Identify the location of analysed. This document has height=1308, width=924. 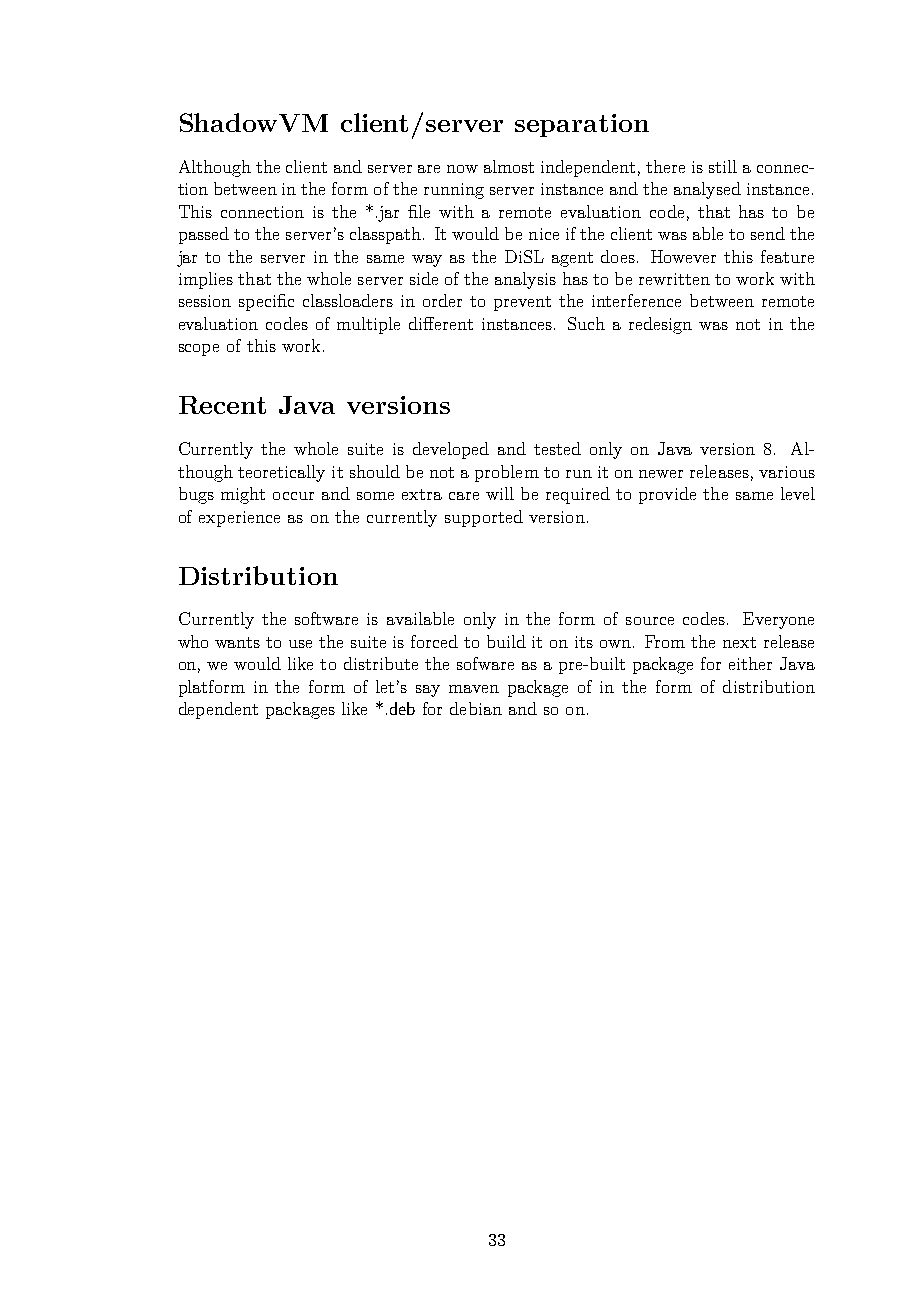
(707, 190).
